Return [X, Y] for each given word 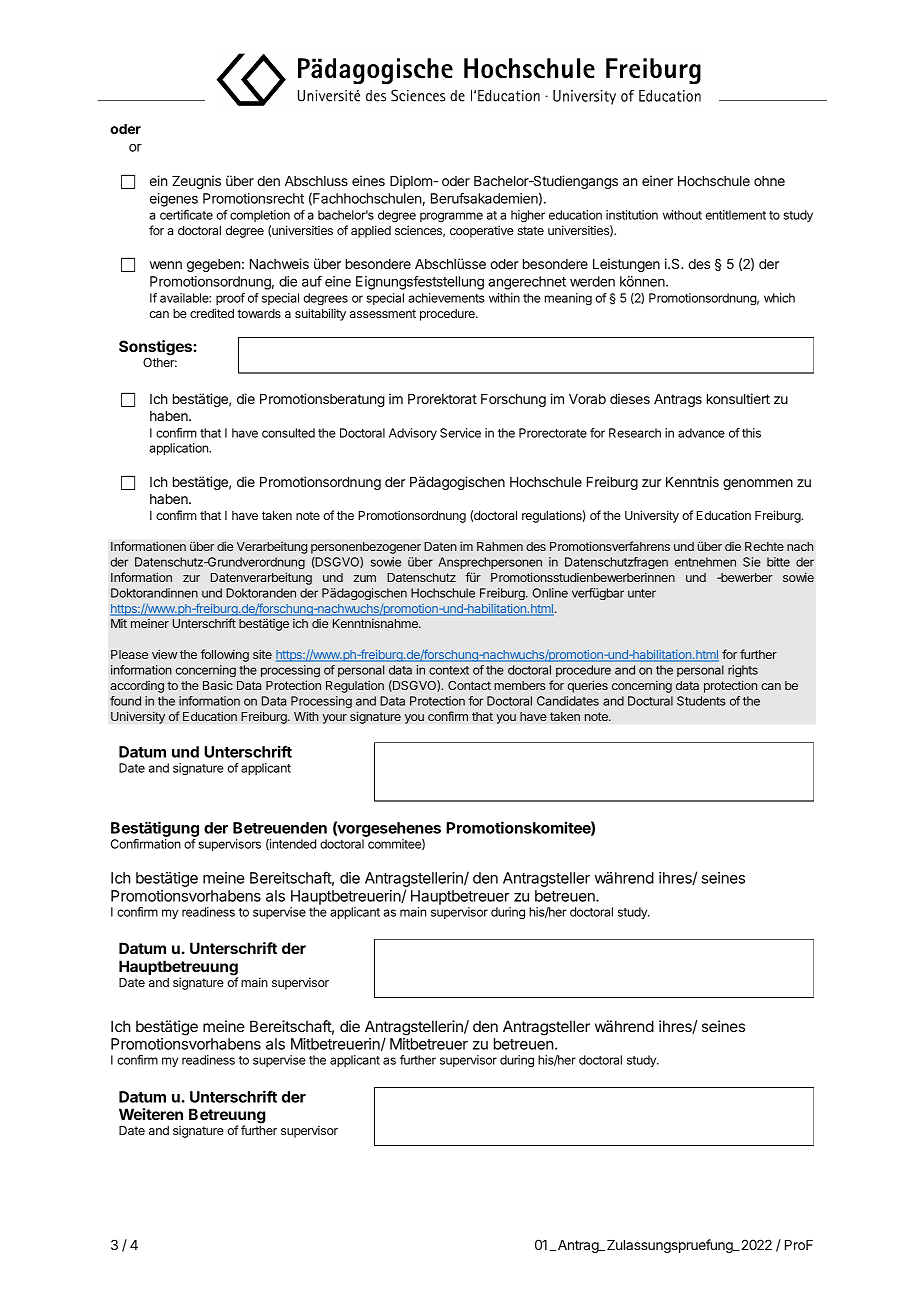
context [449, 670]
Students [701, 701]
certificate [186, 215]
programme [451, 217]
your [334, 719]
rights [743, 671]
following [225, 655]
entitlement [736, 215]
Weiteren [151, 1114]
